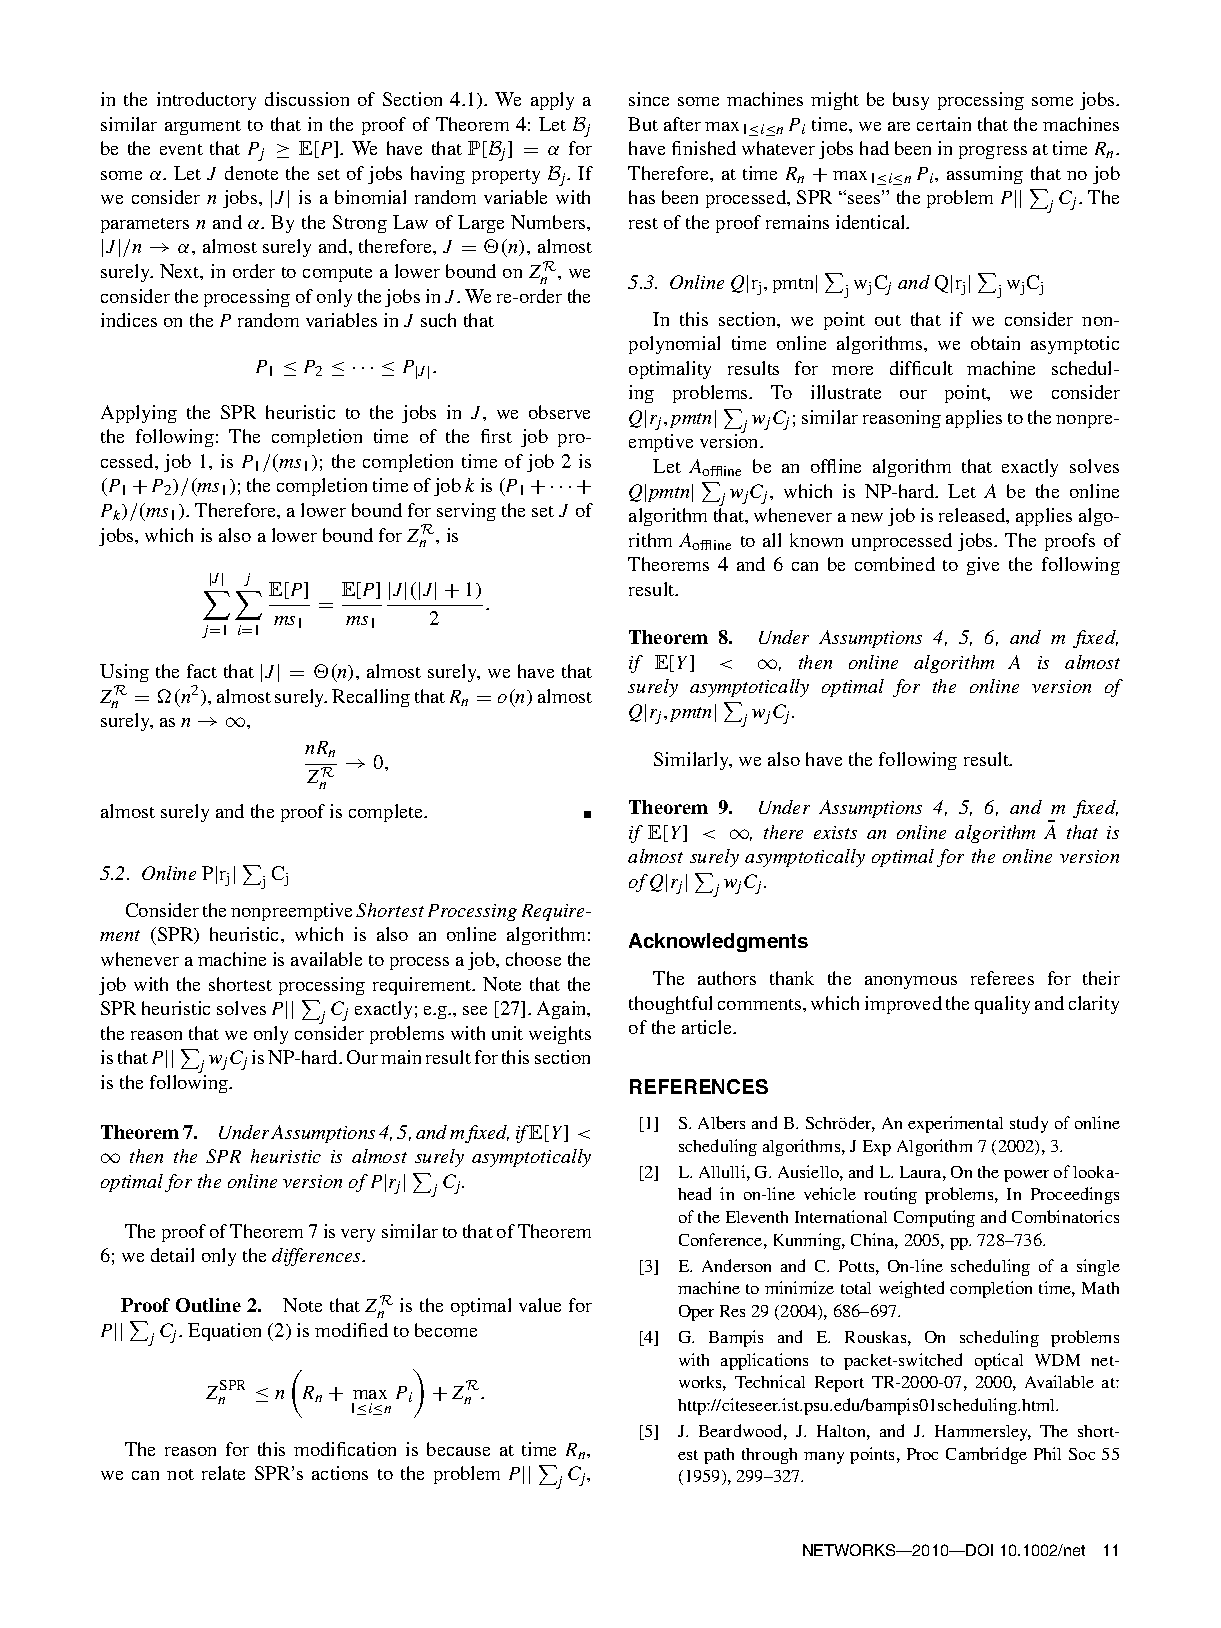 The image size is (1221, 1628). What do you see at coordinates (867, 517) in the screenshot?
I see `new` at bounding box center [867, 517].
